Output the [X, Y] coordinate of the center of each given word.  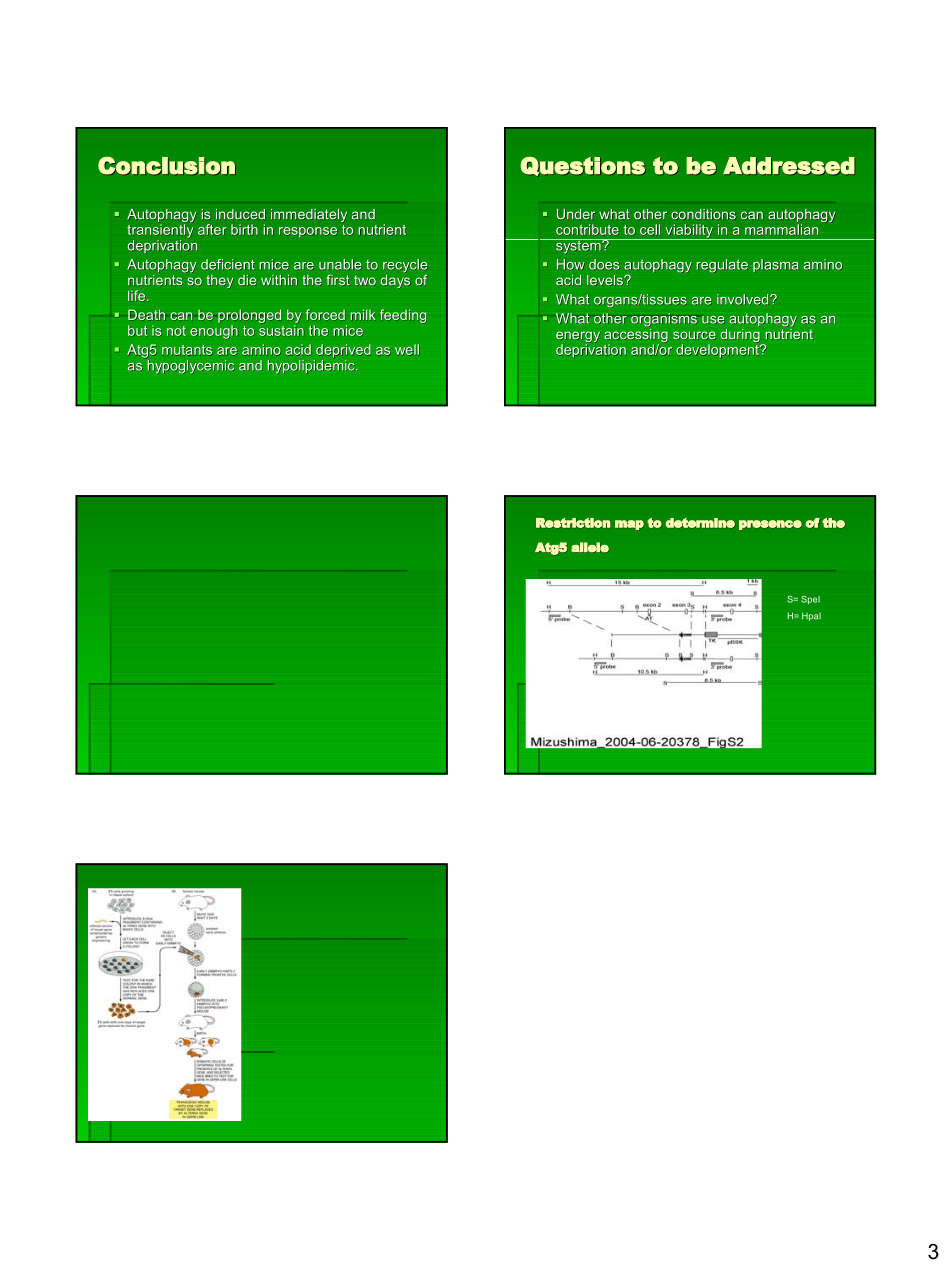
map [629, 525]
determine [700, 523]
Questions [582, 166]
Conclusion [166, 165]
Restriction [573, 523]
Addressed [789, 166]
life [138, 295]
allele [590, 547]
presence [770, 525]
